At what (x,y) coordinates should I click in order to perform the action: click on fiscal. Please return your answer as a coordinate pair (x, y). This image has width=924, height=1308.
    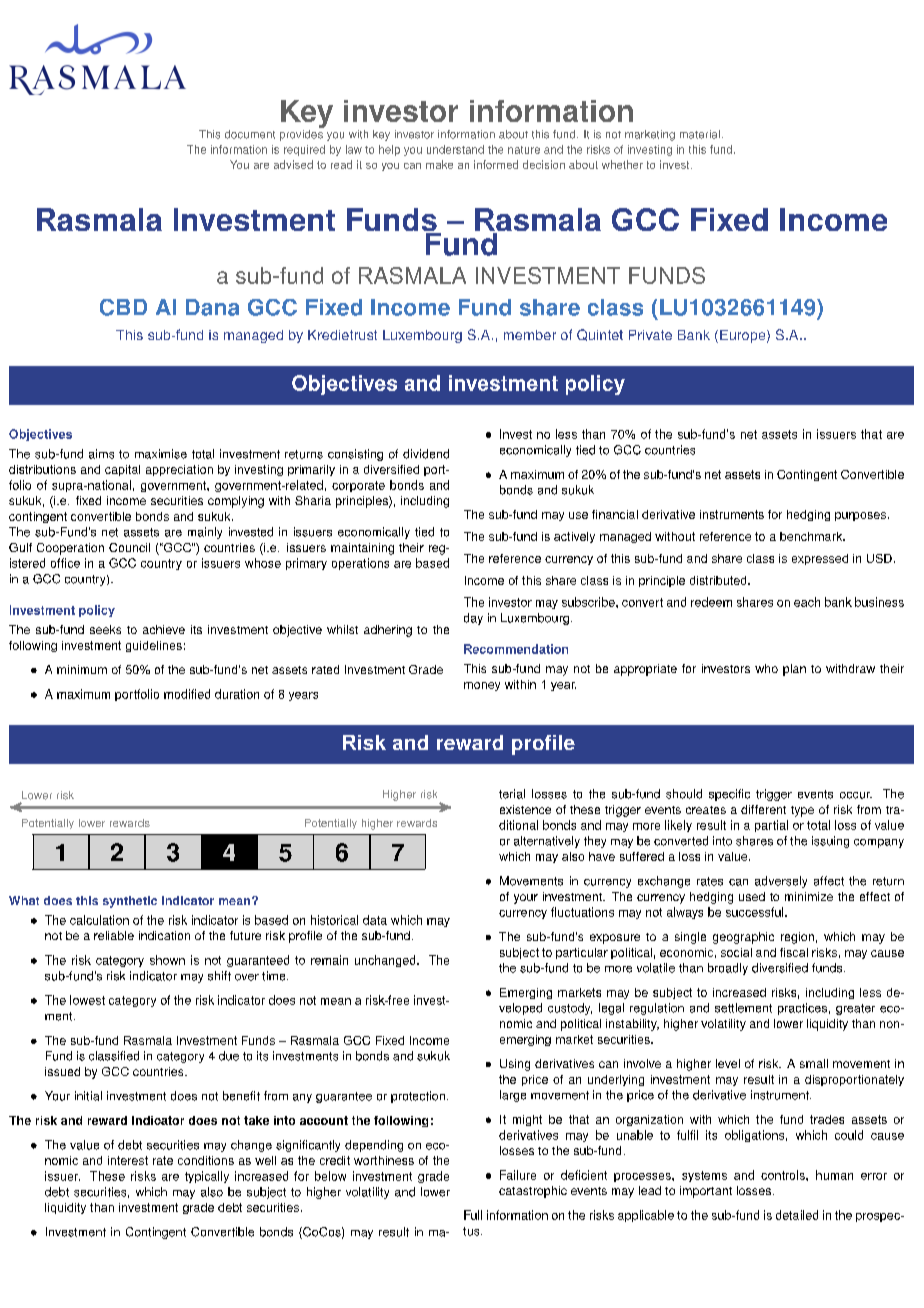
    Looking at the image, I should click on (794, 952).
